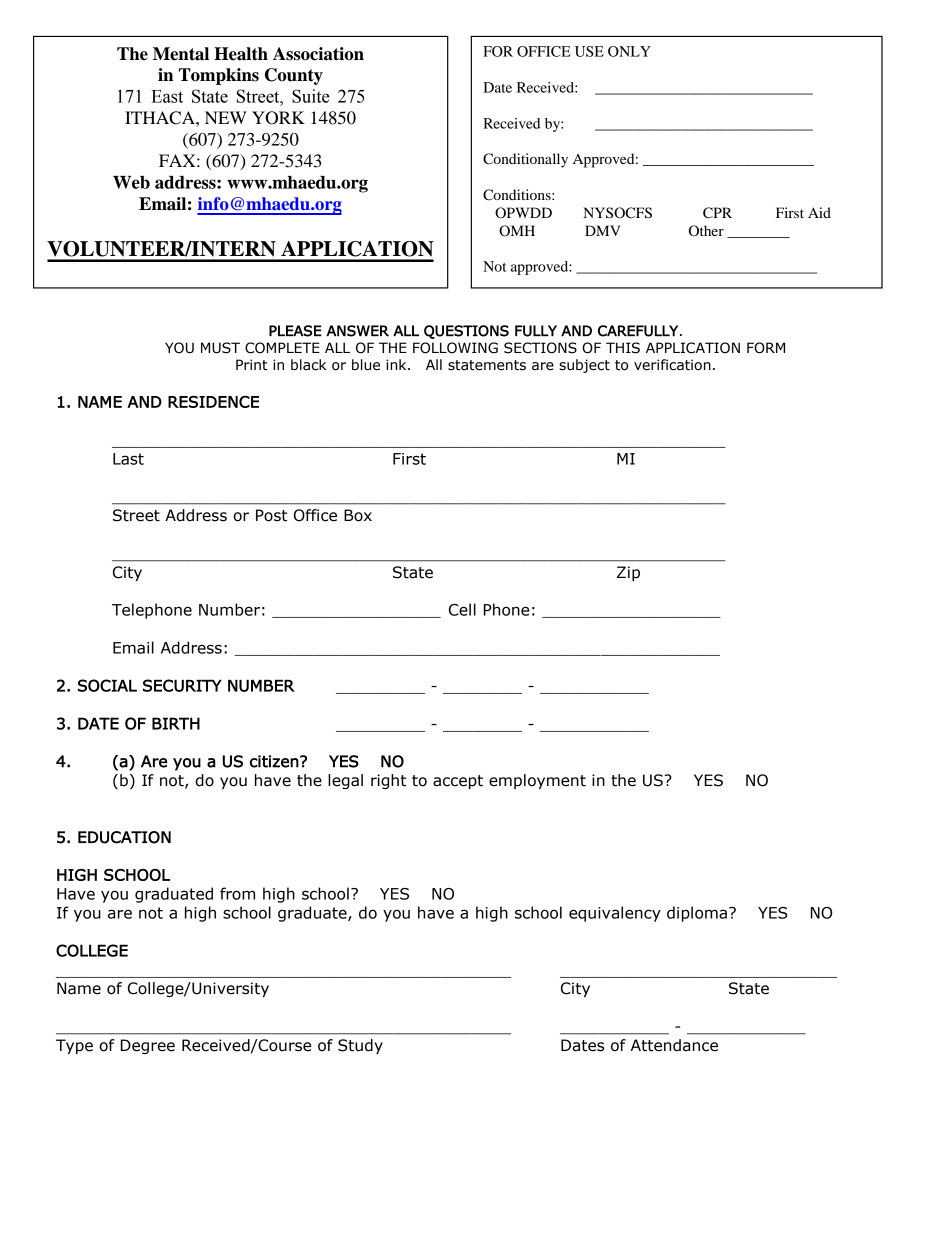 Image resolution: width=952 pixels, height=1233 pixels. I want to click on Degree, so click(148, 1046).
